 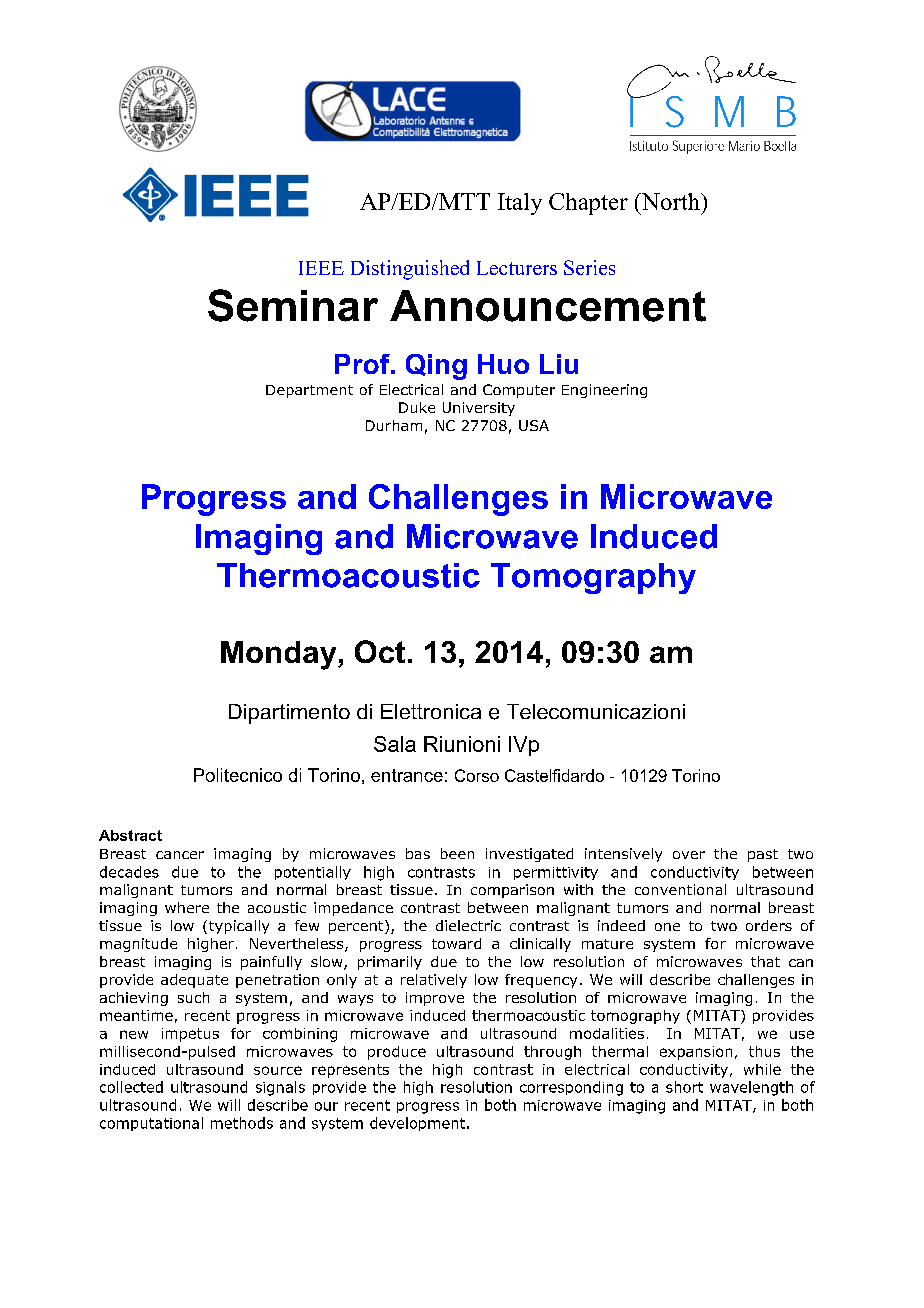 What do you see at coordinates (751, 1088) in the screenshot?
I see `wavelength` at bounding box center [751, 1088].
